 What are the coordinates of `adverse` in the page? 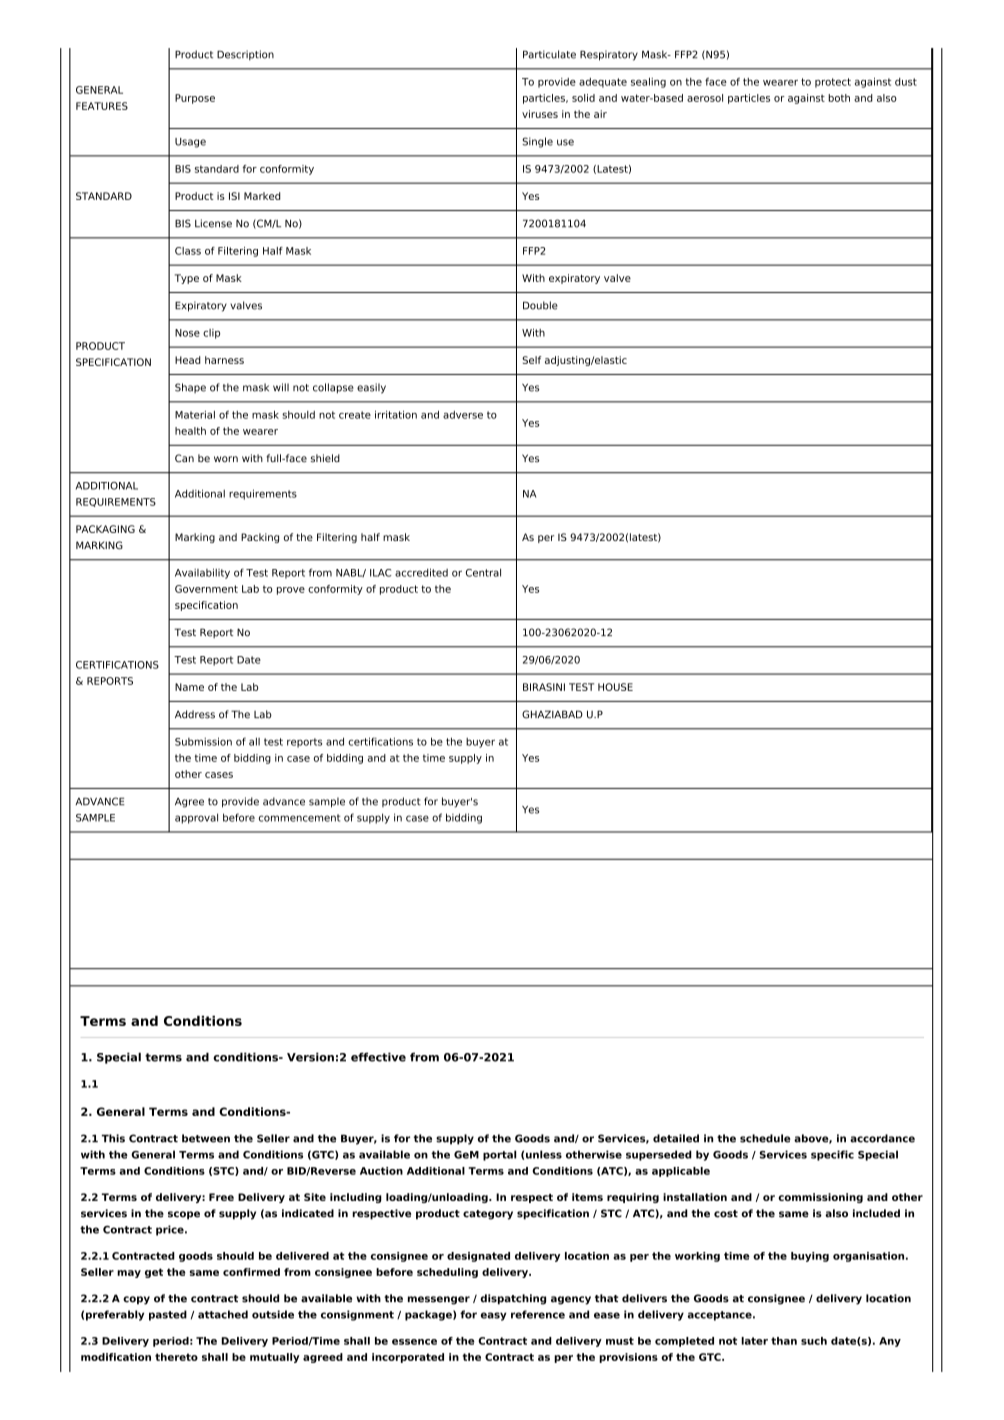 It's located at (463, 415).
